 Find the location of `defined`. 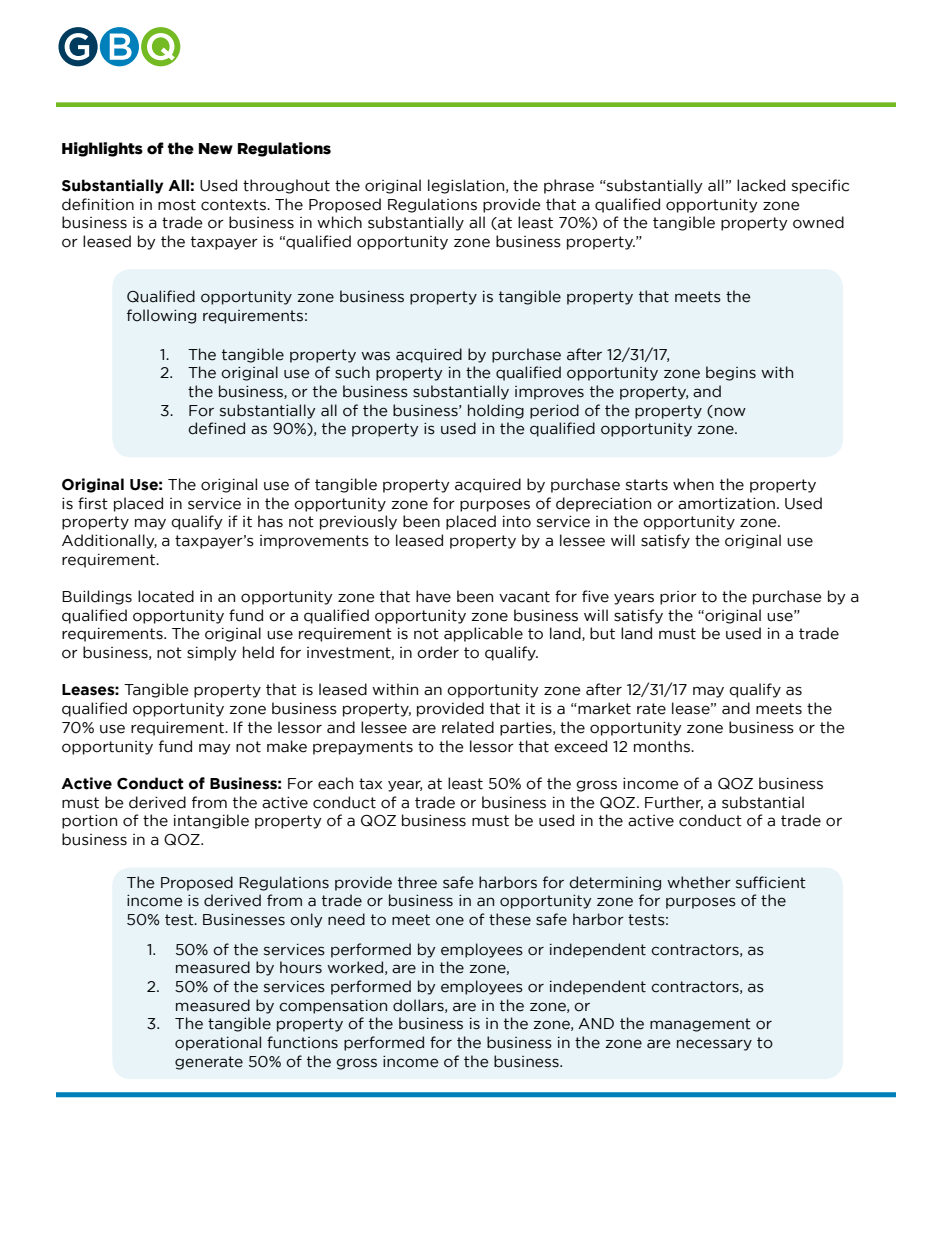

defined is located at coordinates (216, 428).
